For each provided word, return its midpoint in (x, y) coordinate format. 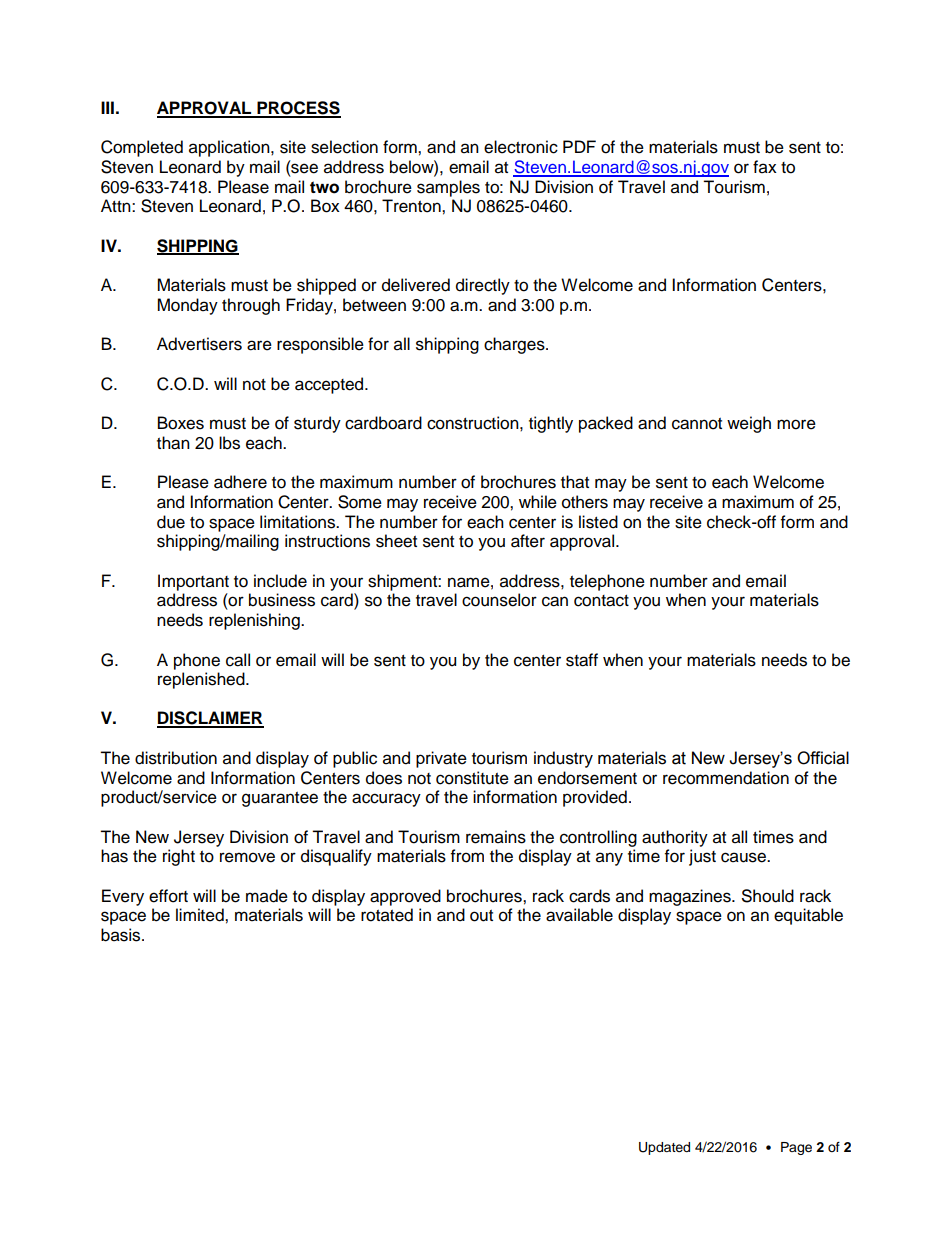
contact (601, 601)
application (230, 148)
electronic (521, 147)
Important (193, 582)
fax (765, 167)
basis (122, 935)
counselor (499, 600)
